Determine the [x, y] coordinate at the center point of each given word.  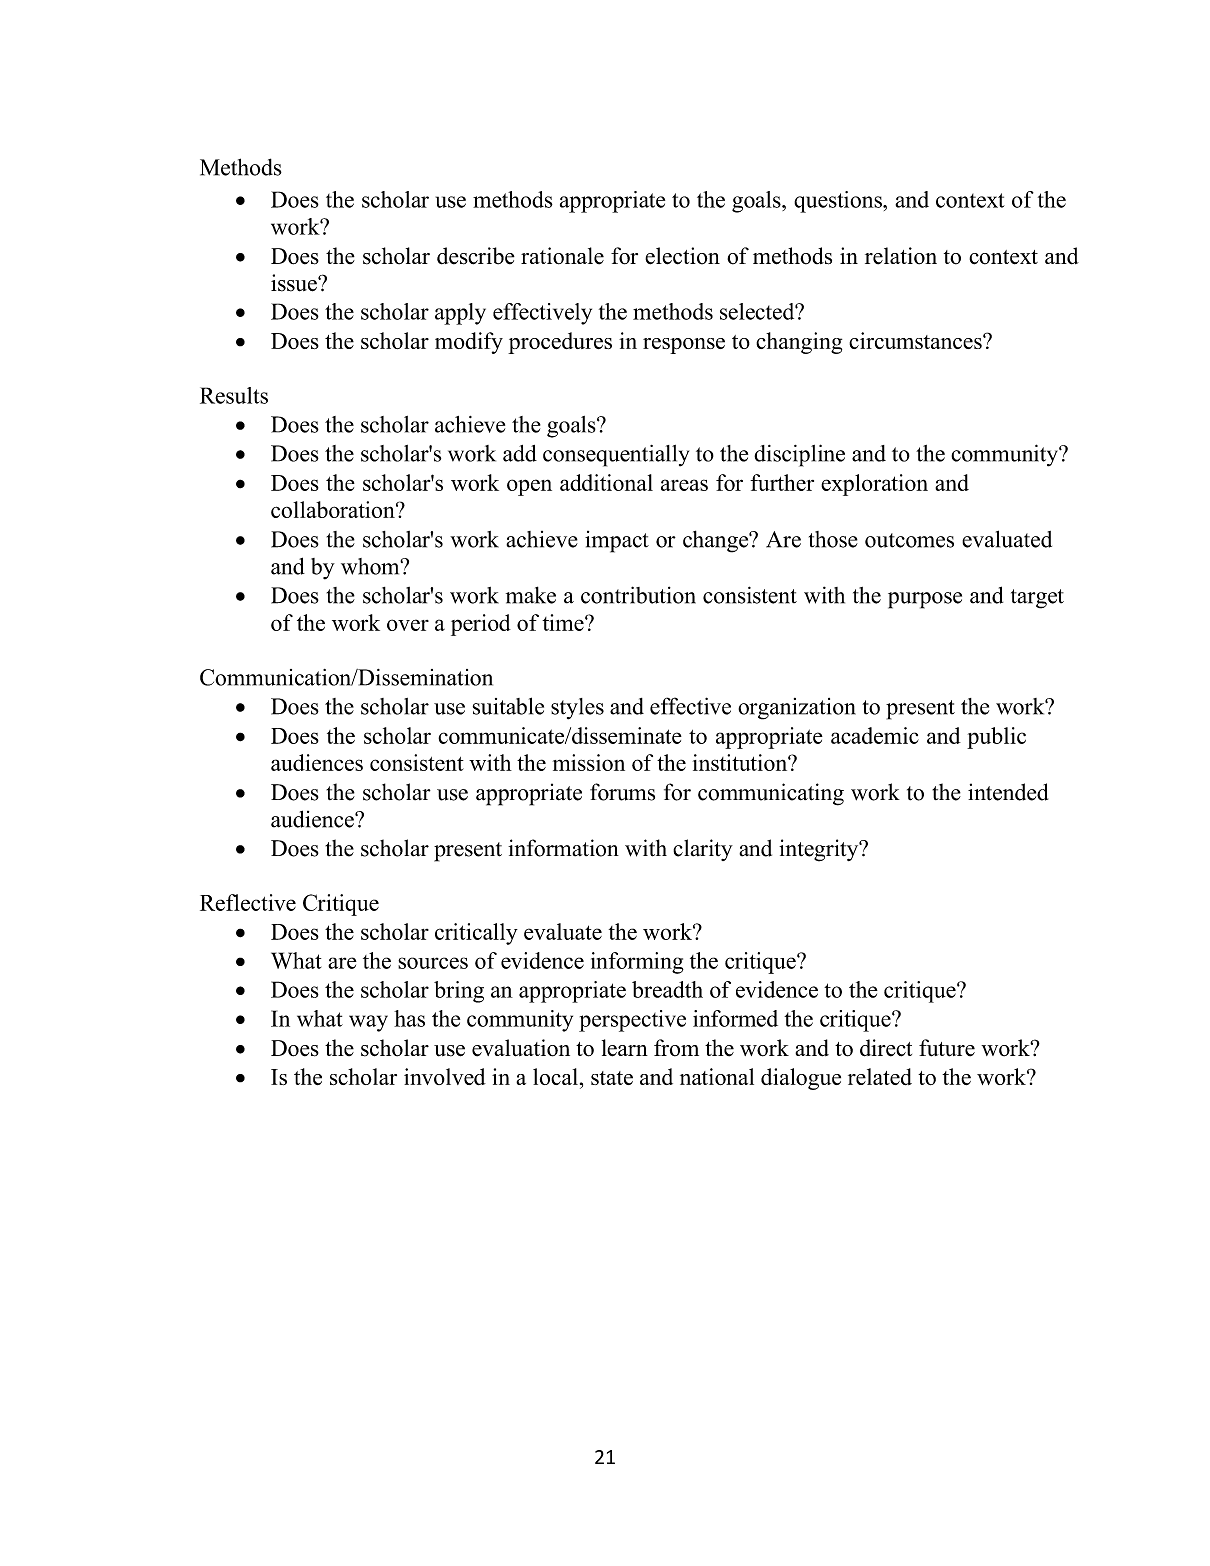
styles [577, 709]
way [368, 1023]
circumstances [916, 340]
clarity [703, 850]
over [408, 625]
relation [901, 256]
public [996, 738]
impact [617, 542]
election [682, 256]
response [684, 346]
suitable [508, 706]
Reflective [248, 902]
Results [234, 395]
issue [295, 283]
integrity [820, 850]
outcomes [909, 540]
